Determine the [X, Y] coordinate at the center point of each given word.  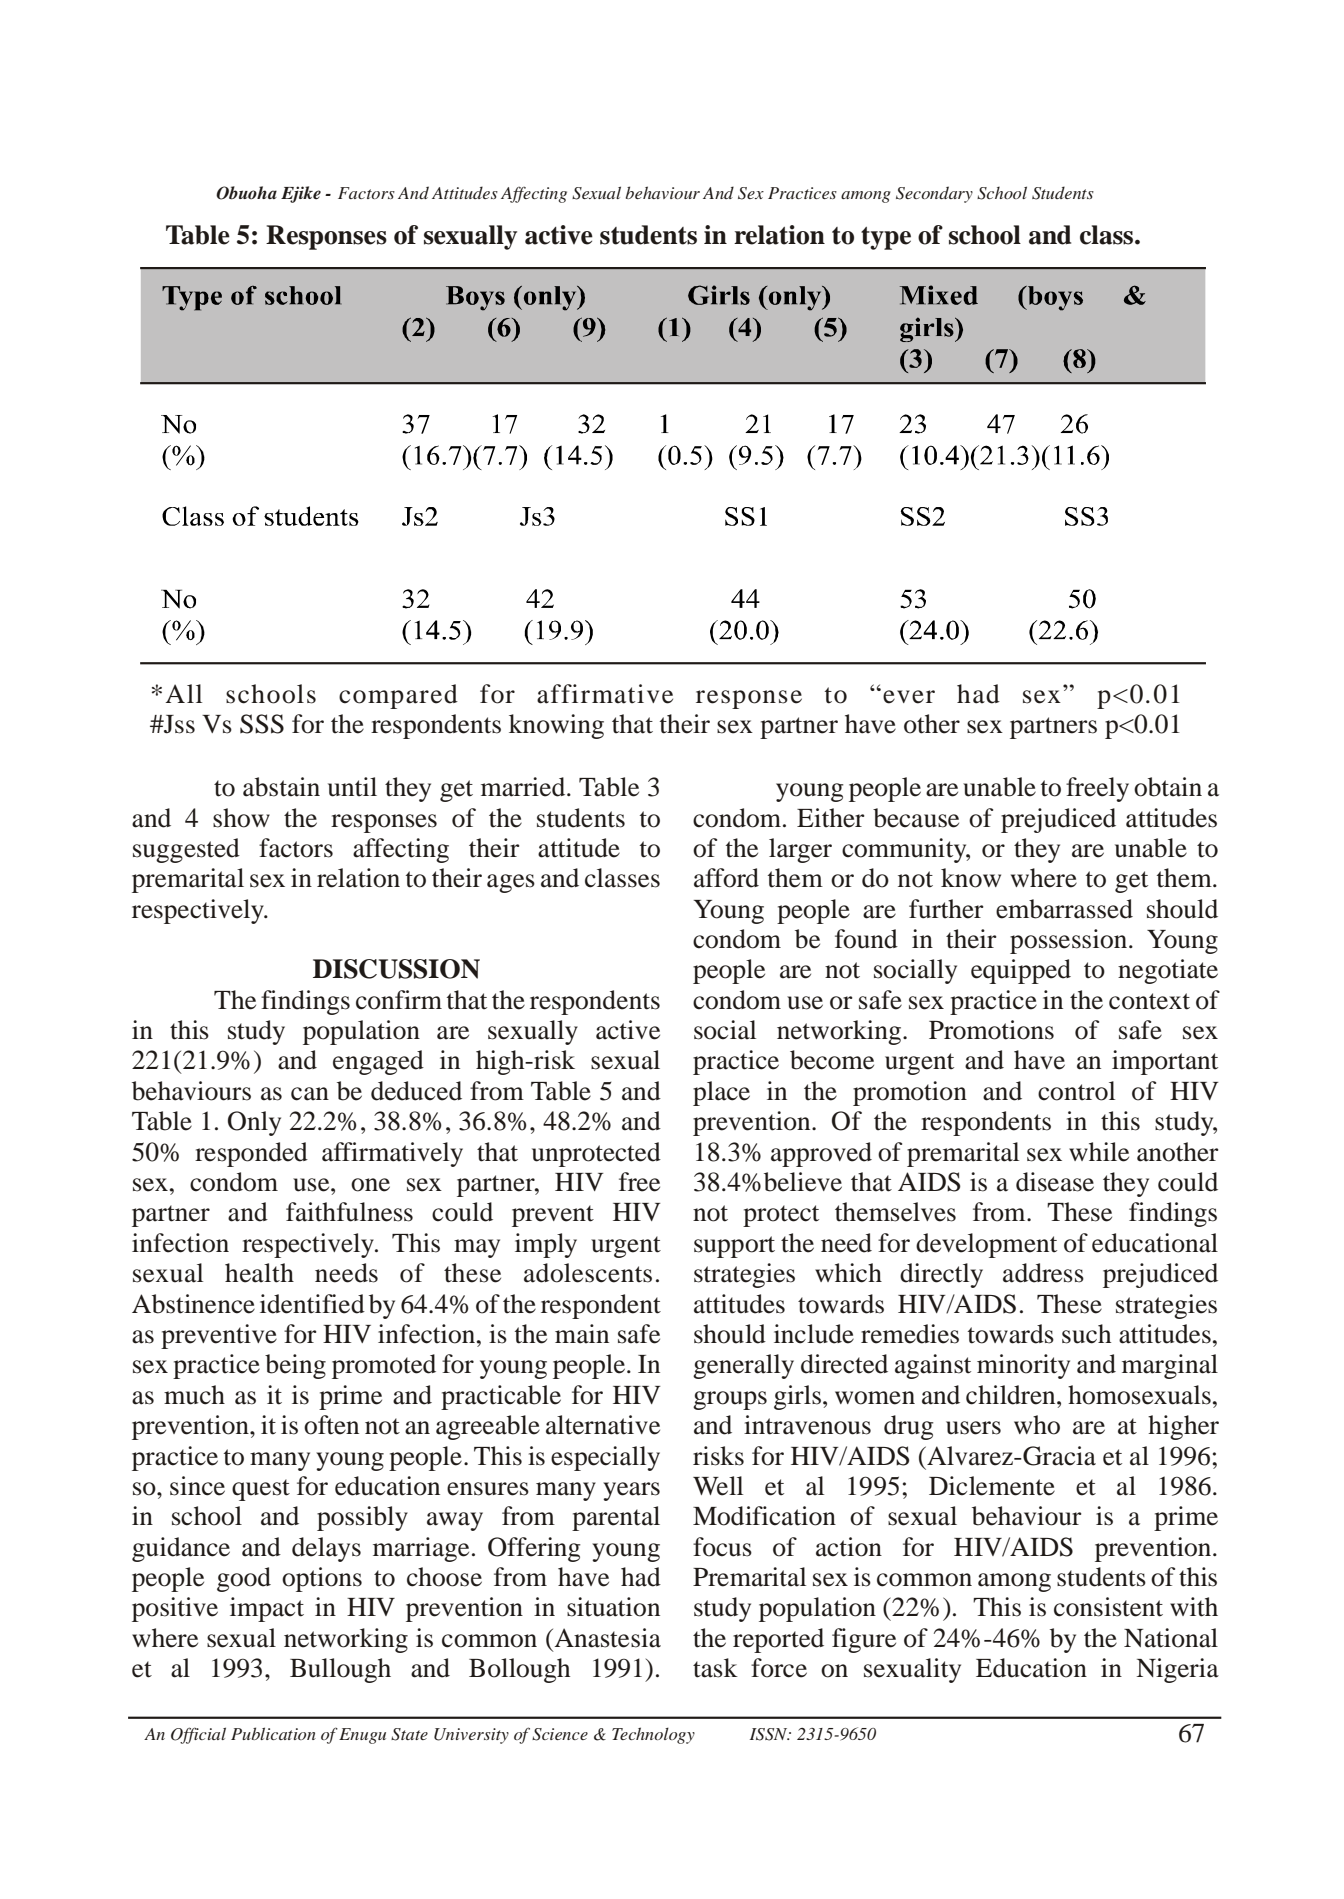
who [1037, 1425]
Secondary [934, 194]
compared [398, 696]
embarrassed [1064, 909]
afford [726, 878]
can [310, 1094]
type [886, 238]
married [524, 787]
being [295, 1366]
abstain [281, 787]
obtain [1168, 787]
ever [909, 697]
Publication [273, 1733]
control [1076, 1091]
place [721, 1093]
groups [730, 1400]
